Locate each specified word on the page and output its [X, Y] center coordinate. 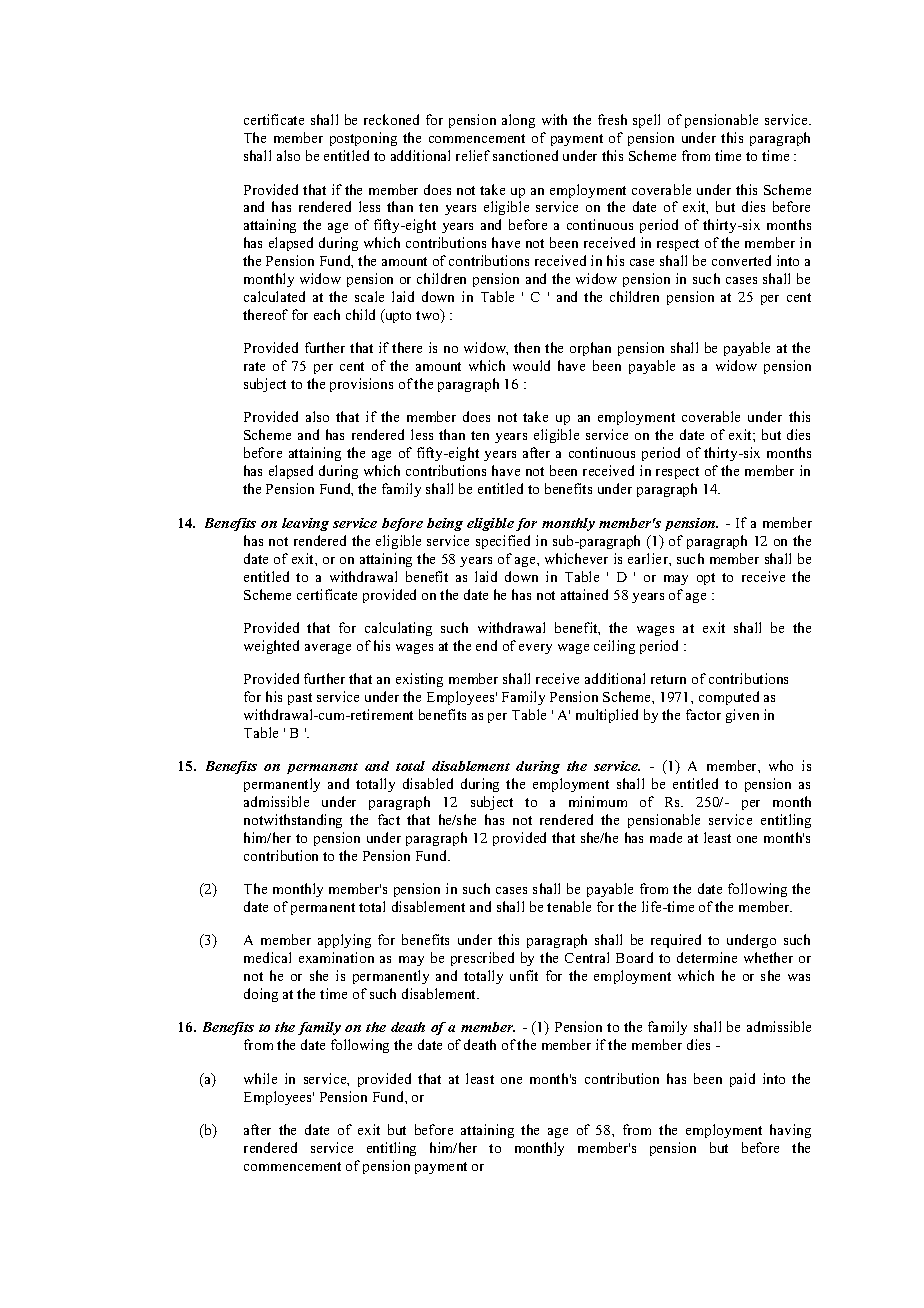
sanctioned [525, 155]
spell [646, 121]
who [781, 765]
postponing [363, 139]
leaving [305, 524]
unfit [524, 975]
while [260, 1078]
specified [503, 542]
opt [706, 579]
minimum [598, 801]
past [300, 699]
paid [742, 1080]
